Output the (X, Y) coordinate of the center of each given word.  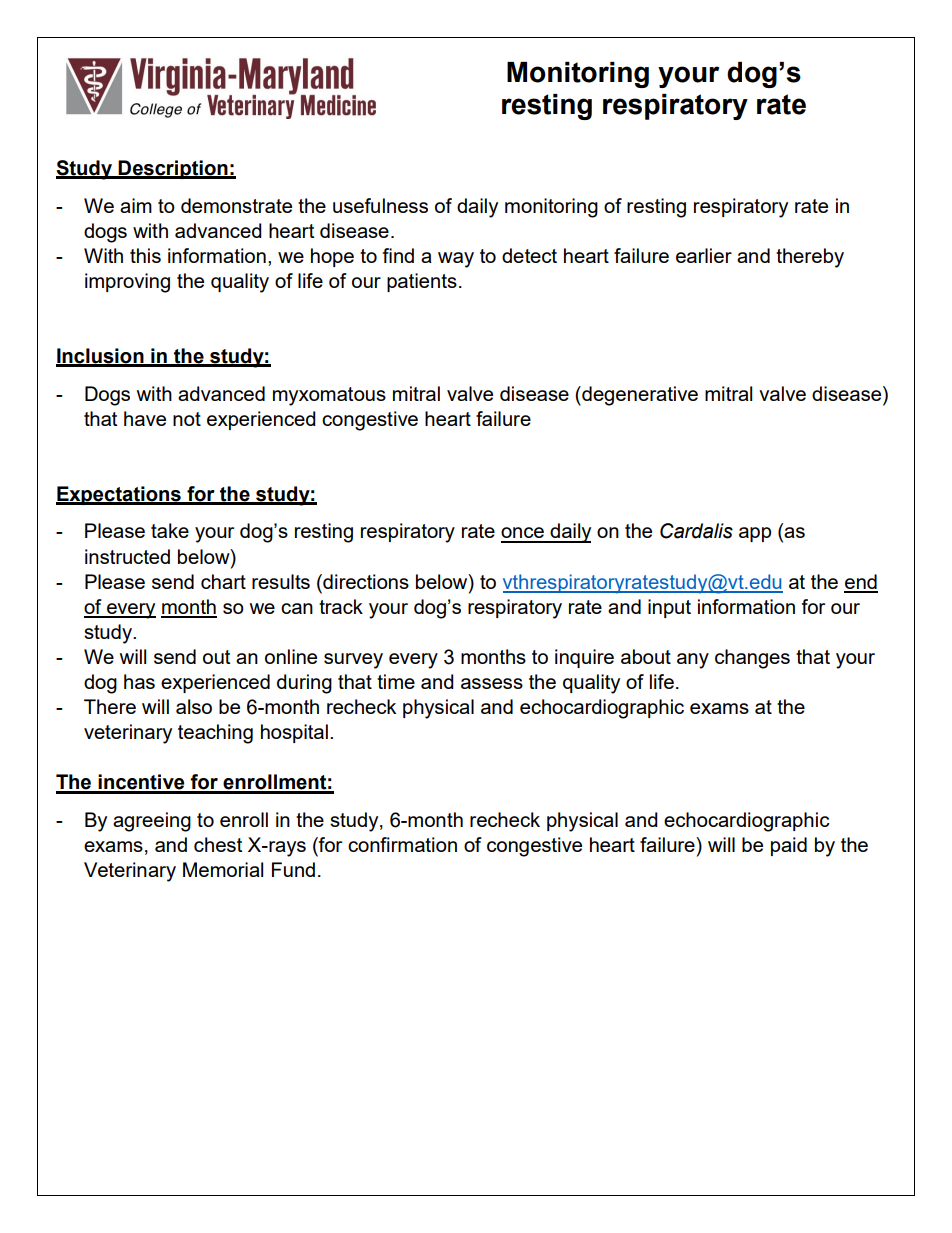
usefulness (380, 205)
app (755, 534)
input (669, 608)
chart (223, 581)
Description (173, 169)
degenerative (639, 396)
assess (492, 683)
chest (218, 844)
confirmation (402, 844)
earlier (704, 255)
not (187, 419)
